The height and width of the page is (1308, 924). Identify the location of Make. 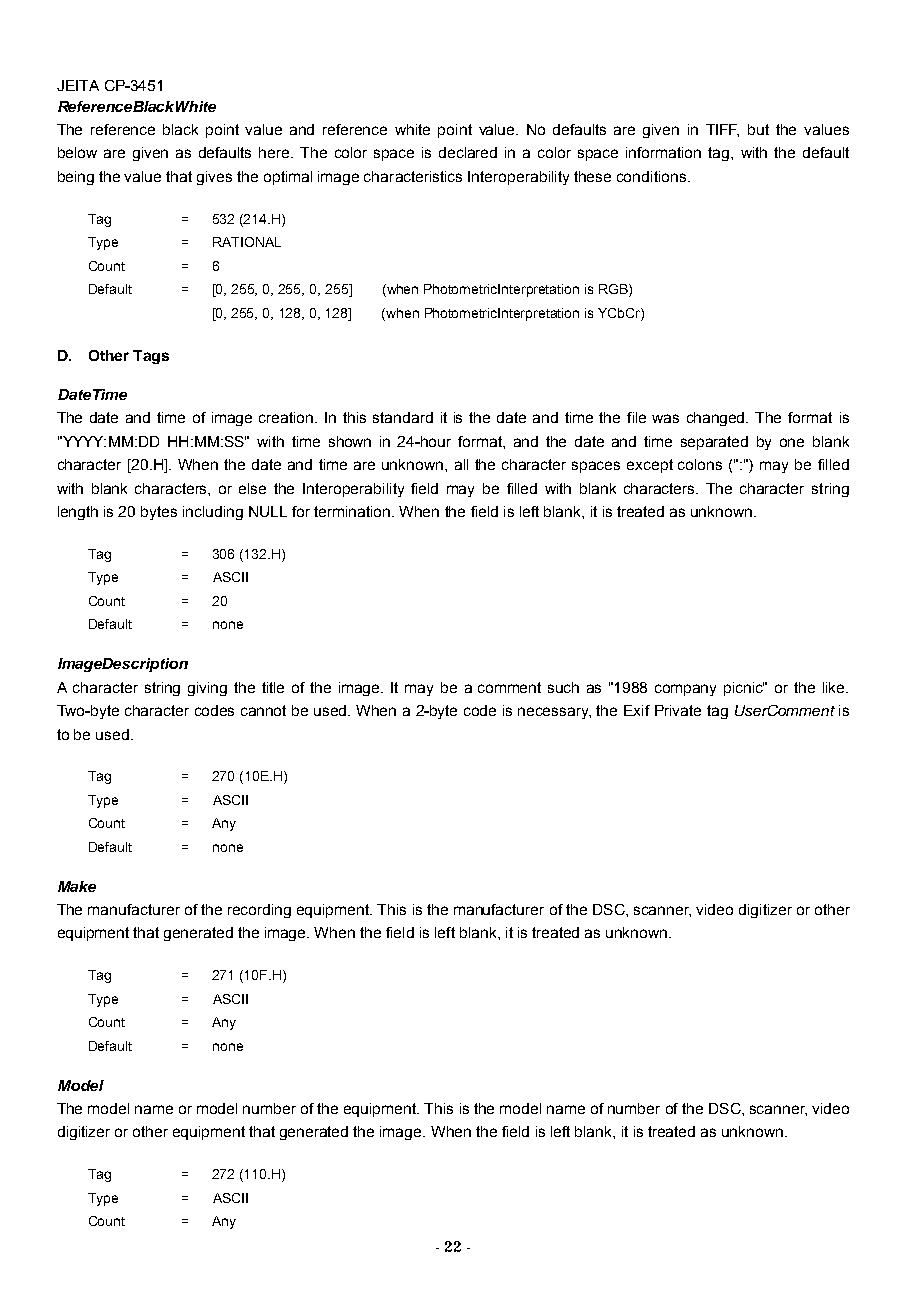
(77, 886).
